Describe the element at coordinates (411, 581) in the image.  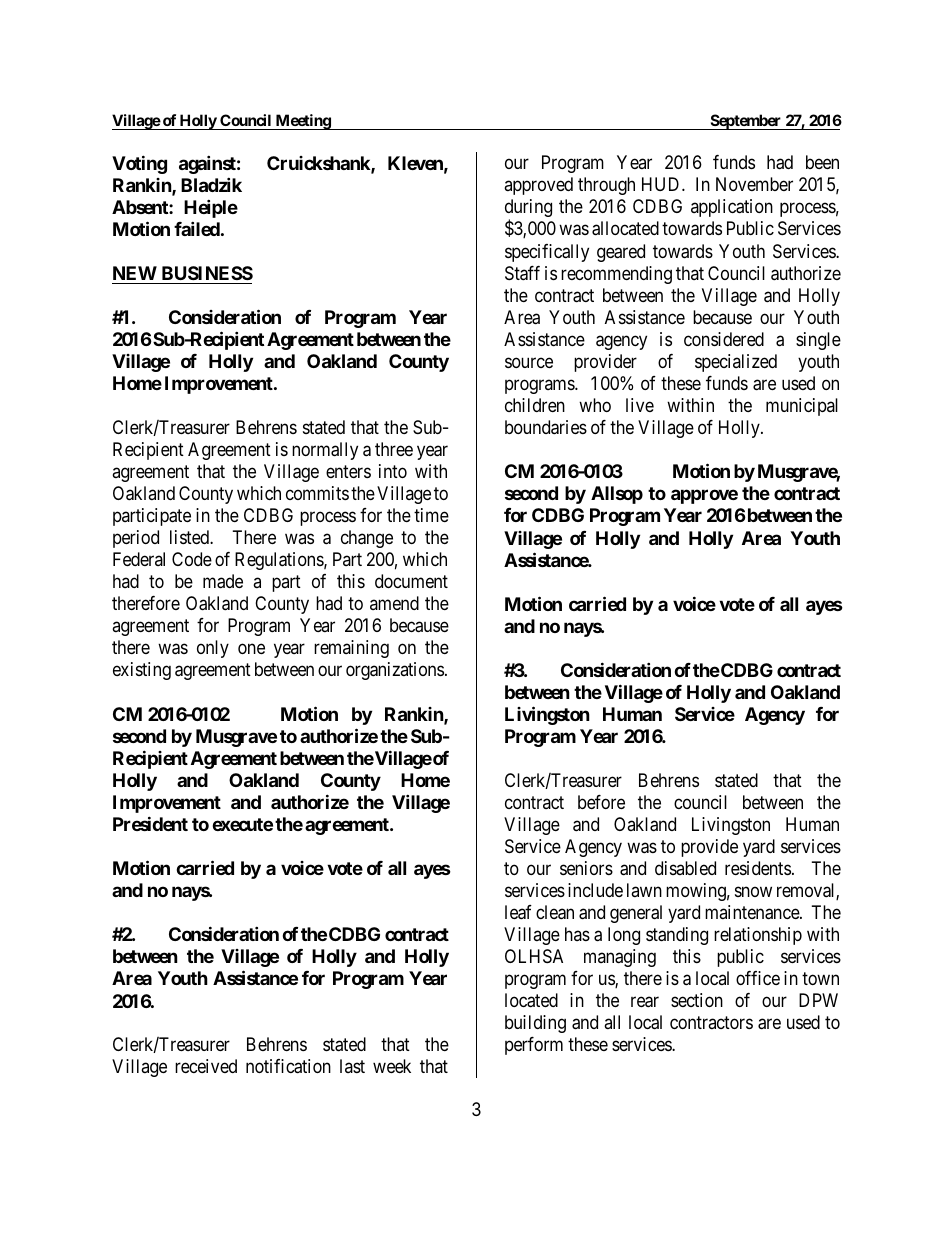
I see `document` at that location.
